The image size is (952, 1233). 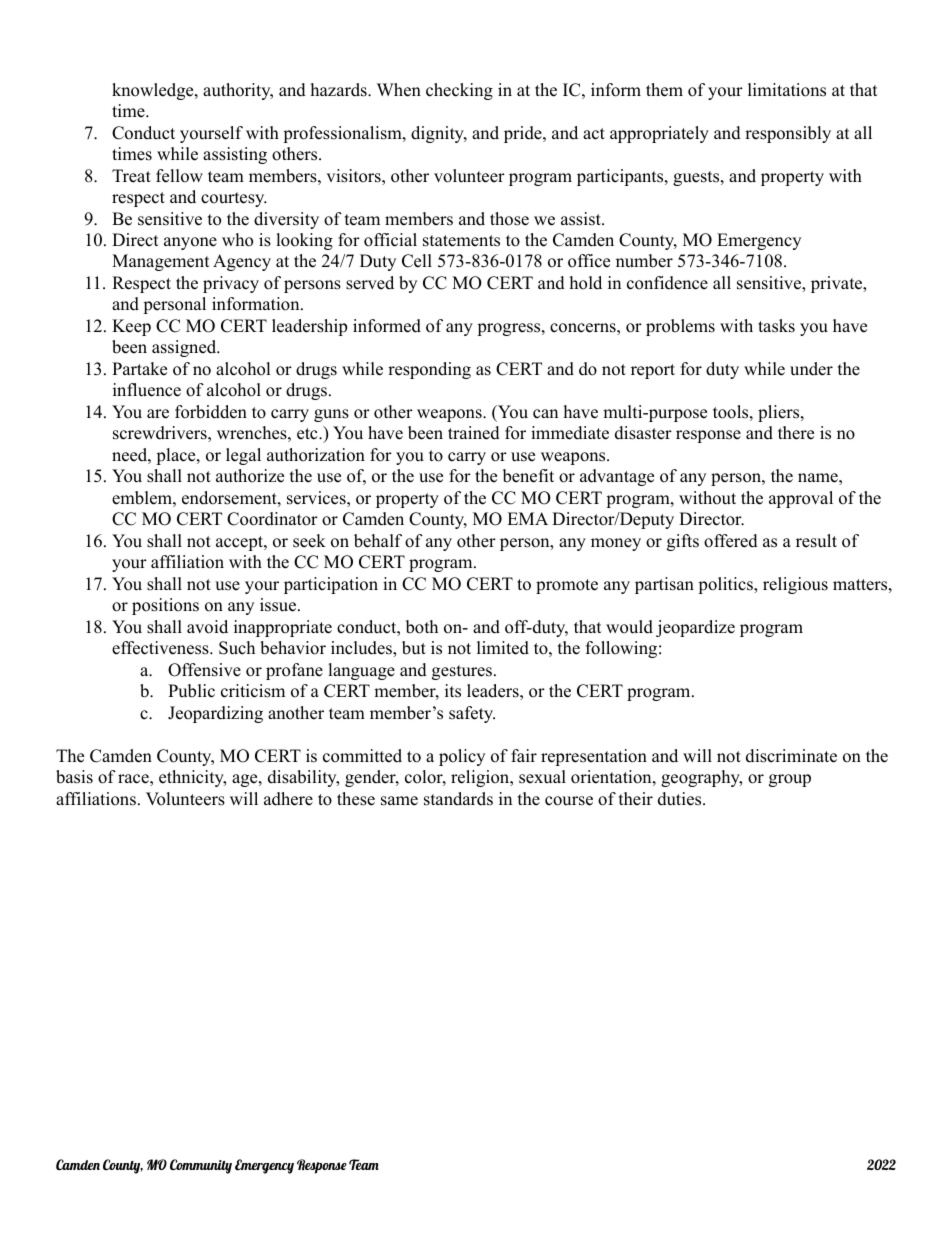 I want to click on duties, so click(x=679, y=799).
